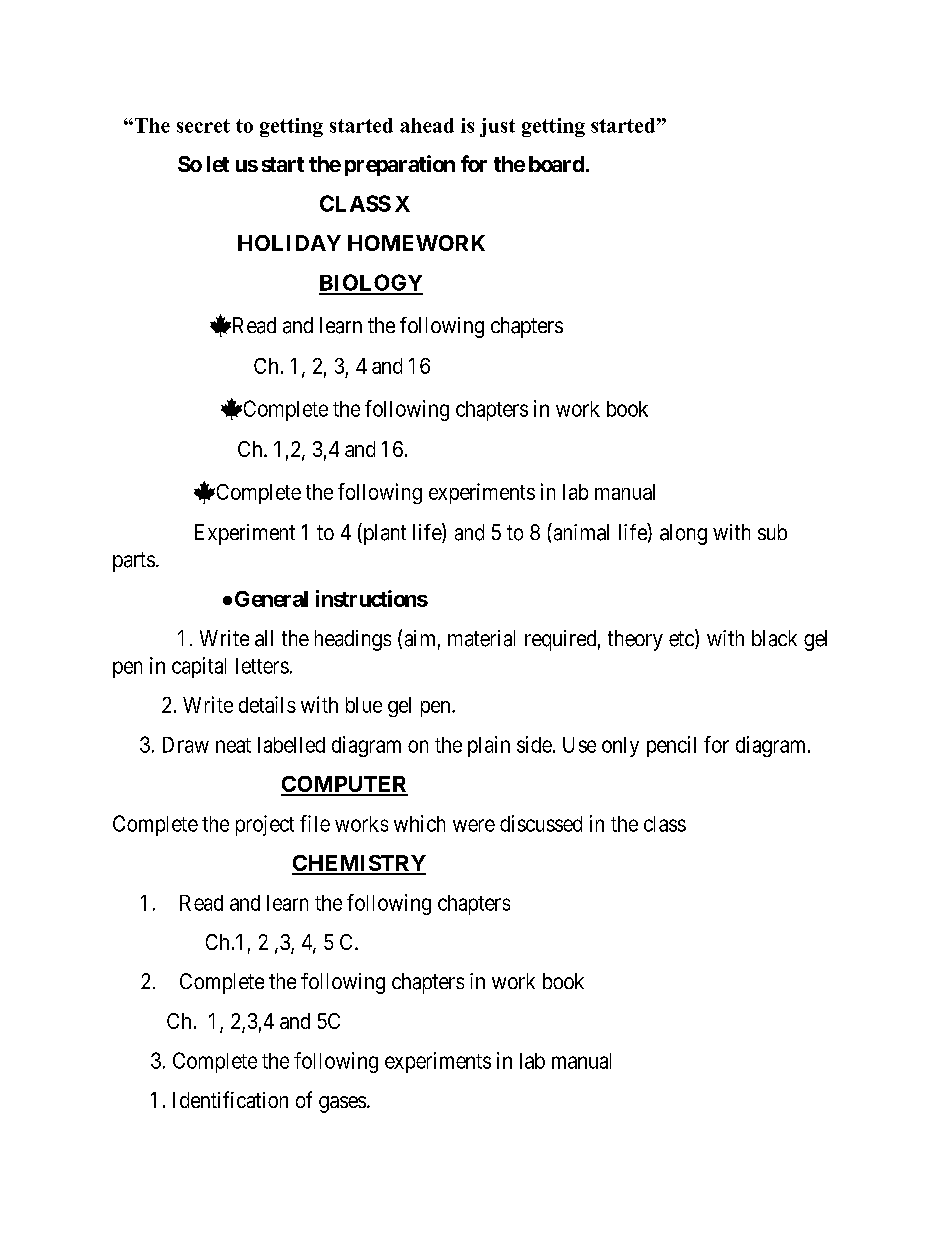 The image size is (952, 1233). Describe the element at coordinates (203, 126) in the page. I see `secret` at that location.
